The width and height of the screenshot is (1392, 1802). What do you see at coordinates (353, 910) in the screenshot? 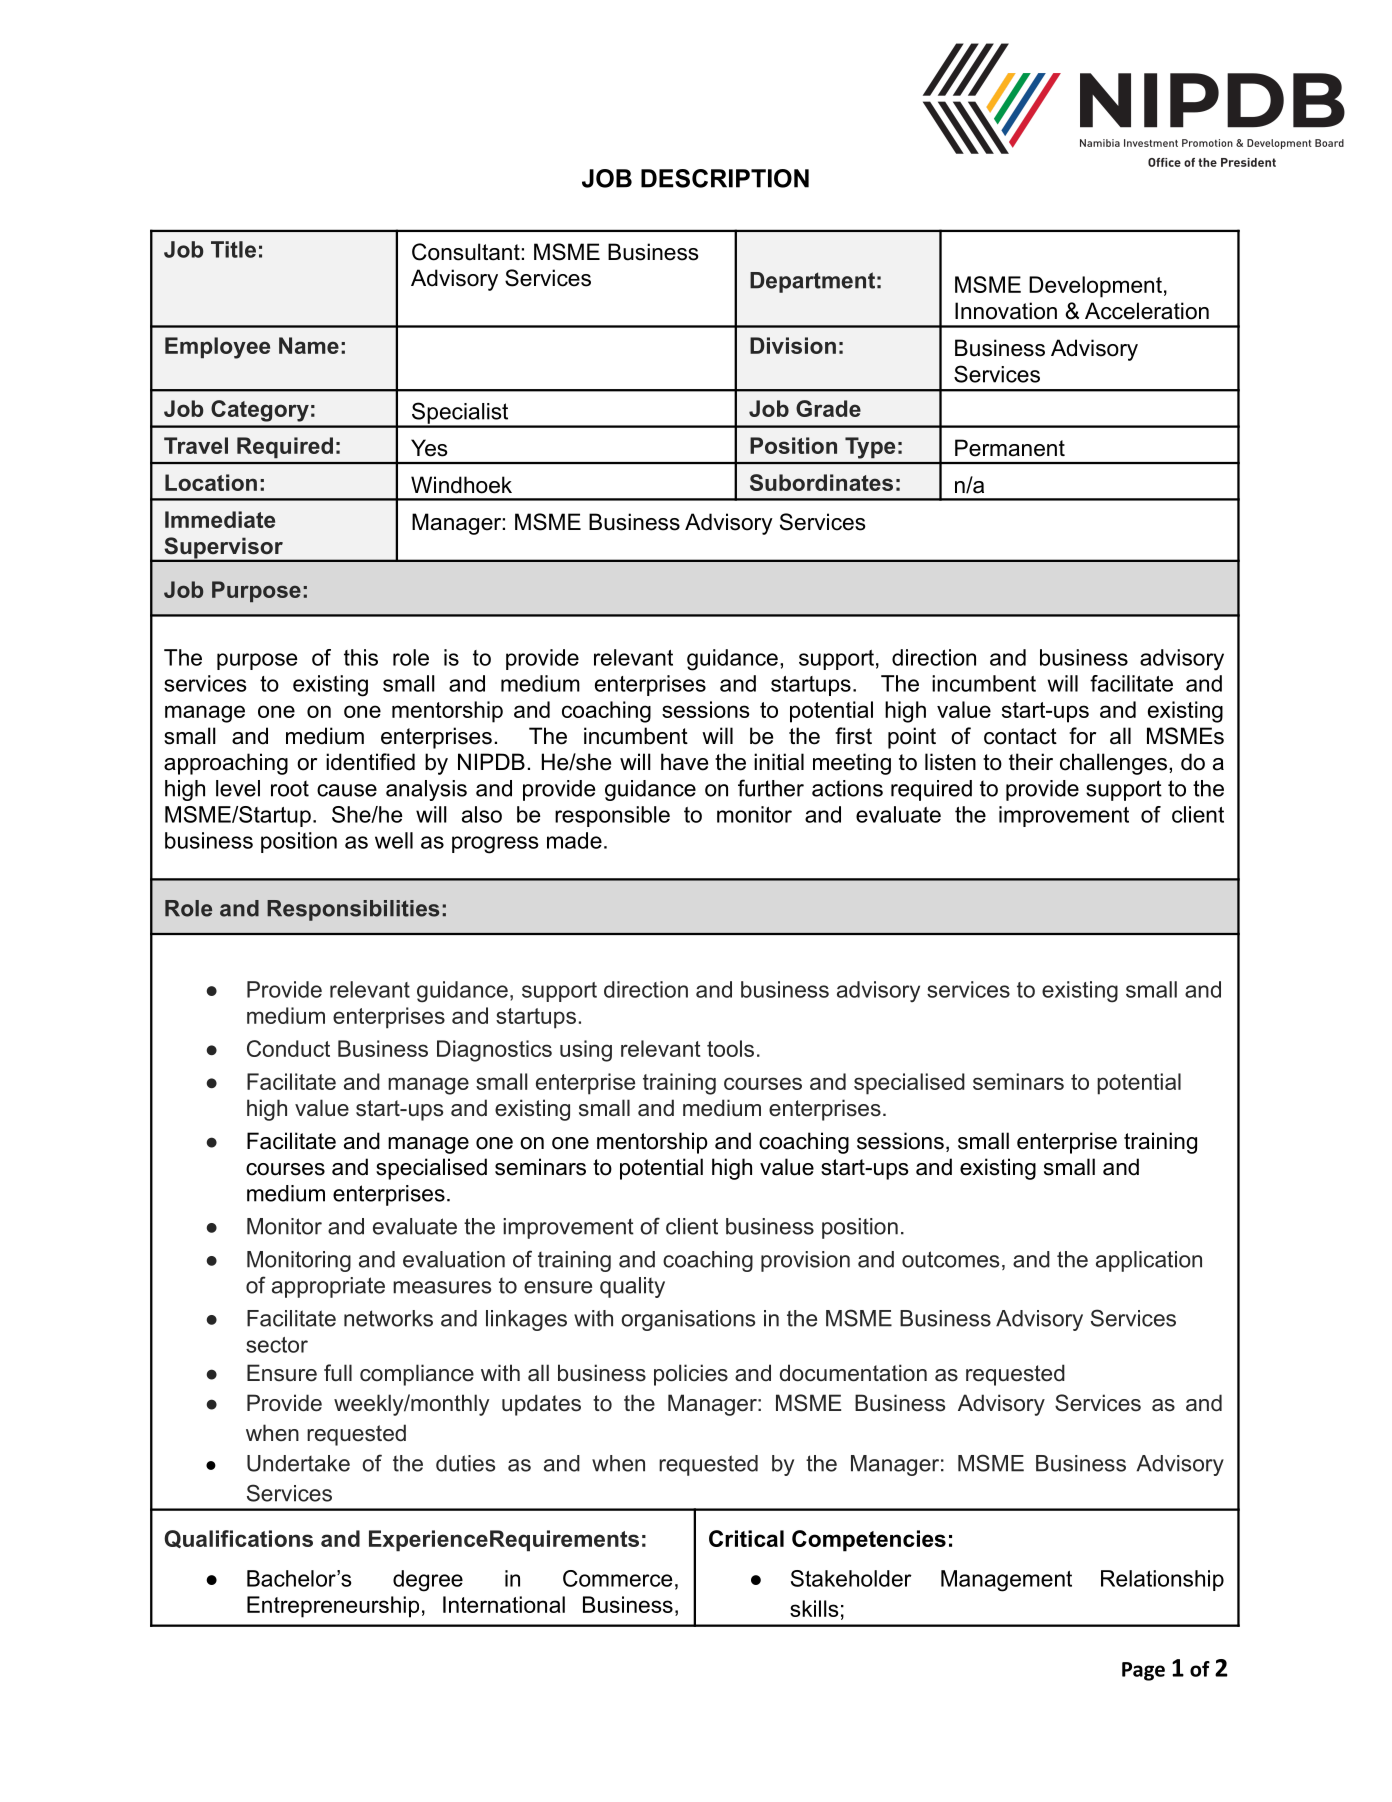
I see `Responsibilities` at bounding box center [353, 910].
